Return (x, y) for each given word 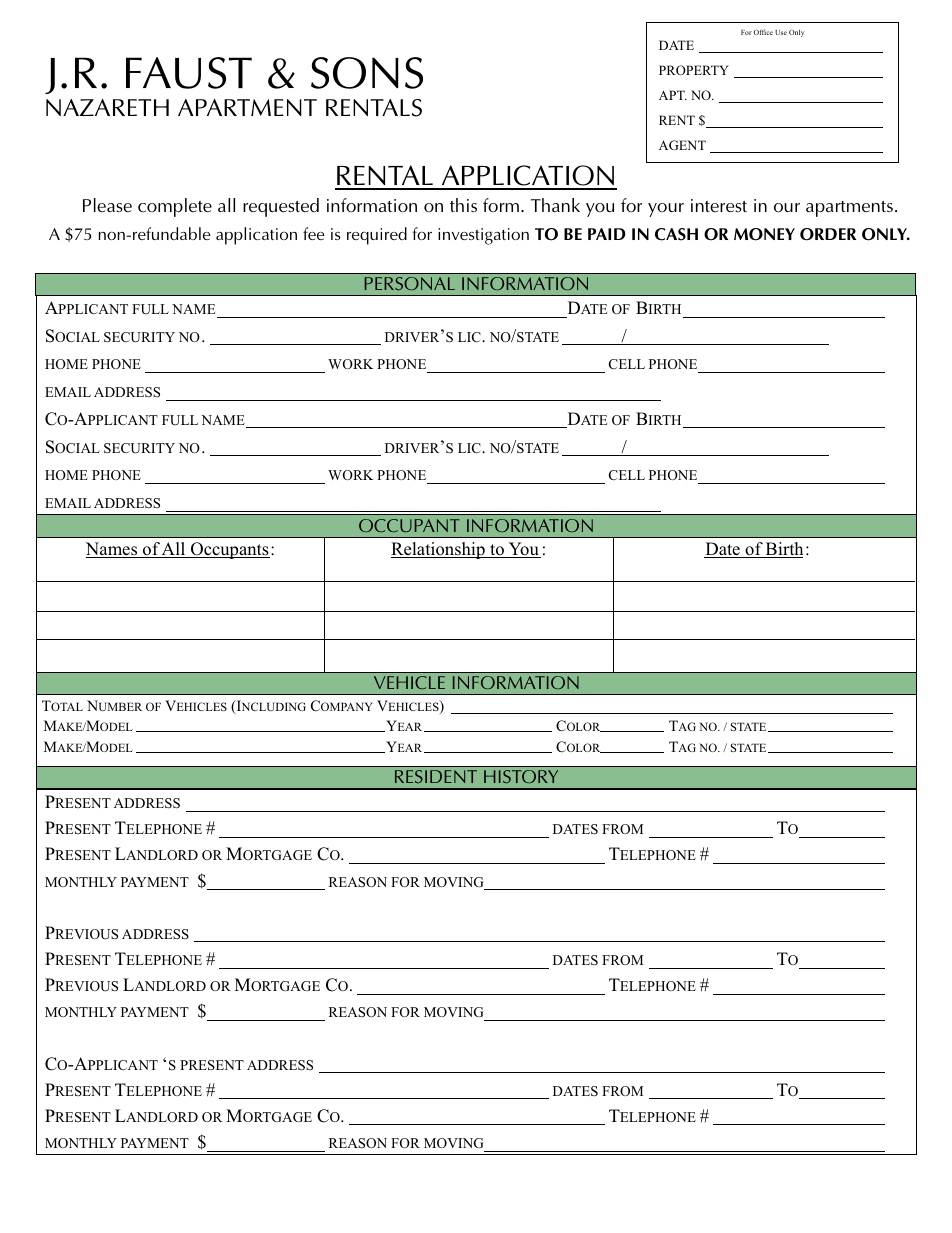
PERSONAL (410, 283)
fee (314, 233)
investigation (483, 236)
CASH (676, 234)
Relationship (439, 550)
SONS (367, 73)
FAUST (189, 73)
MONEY (764, 234)
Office (763, 32)
